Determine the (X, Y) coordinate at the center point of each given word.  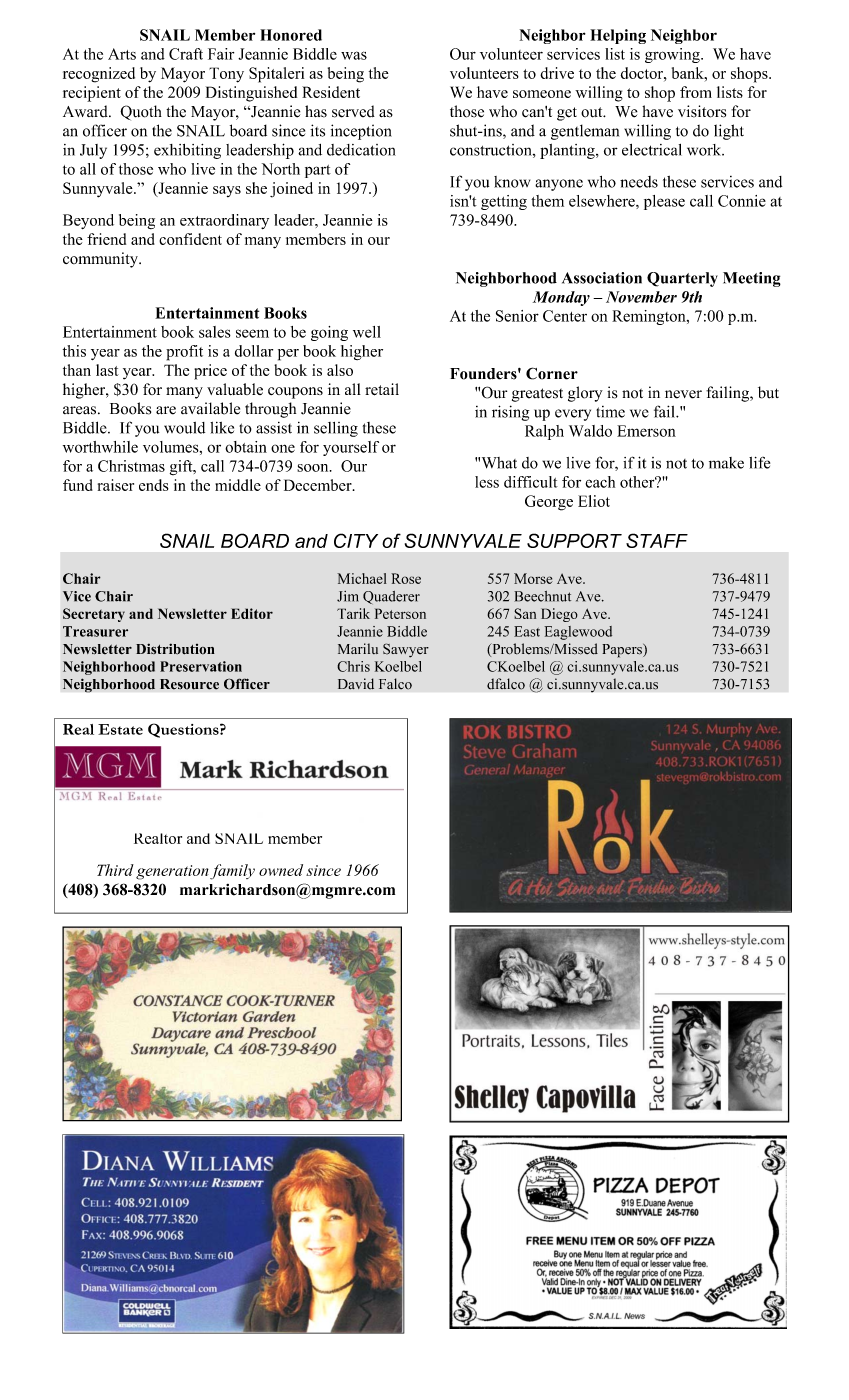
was (354, 55)
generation (172, 872)
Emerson (646, 431)
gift (182, 467)
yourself (351, 448)
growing (673, 55)
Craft (186, 54)
